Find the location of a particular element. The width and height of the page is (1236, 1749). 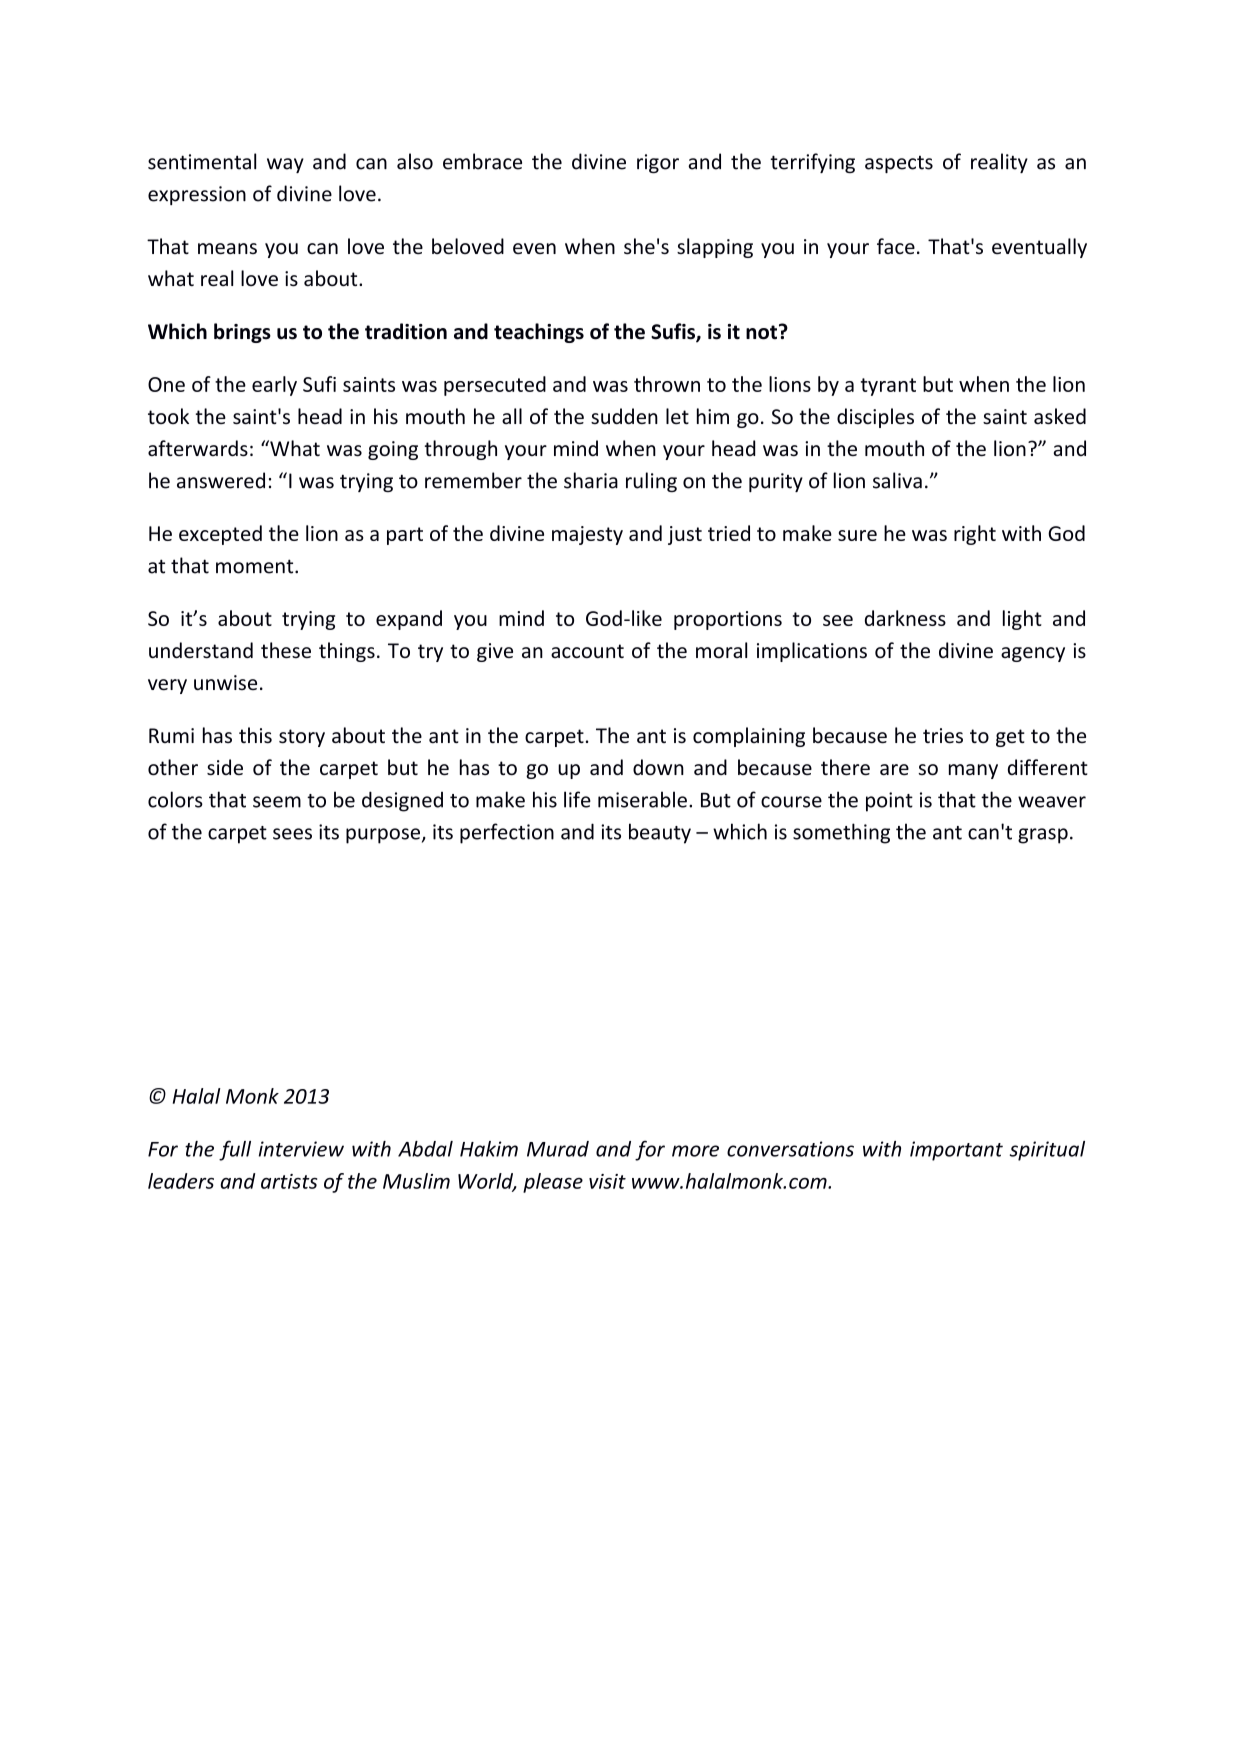

sees is located at coordinates (292, 834).
